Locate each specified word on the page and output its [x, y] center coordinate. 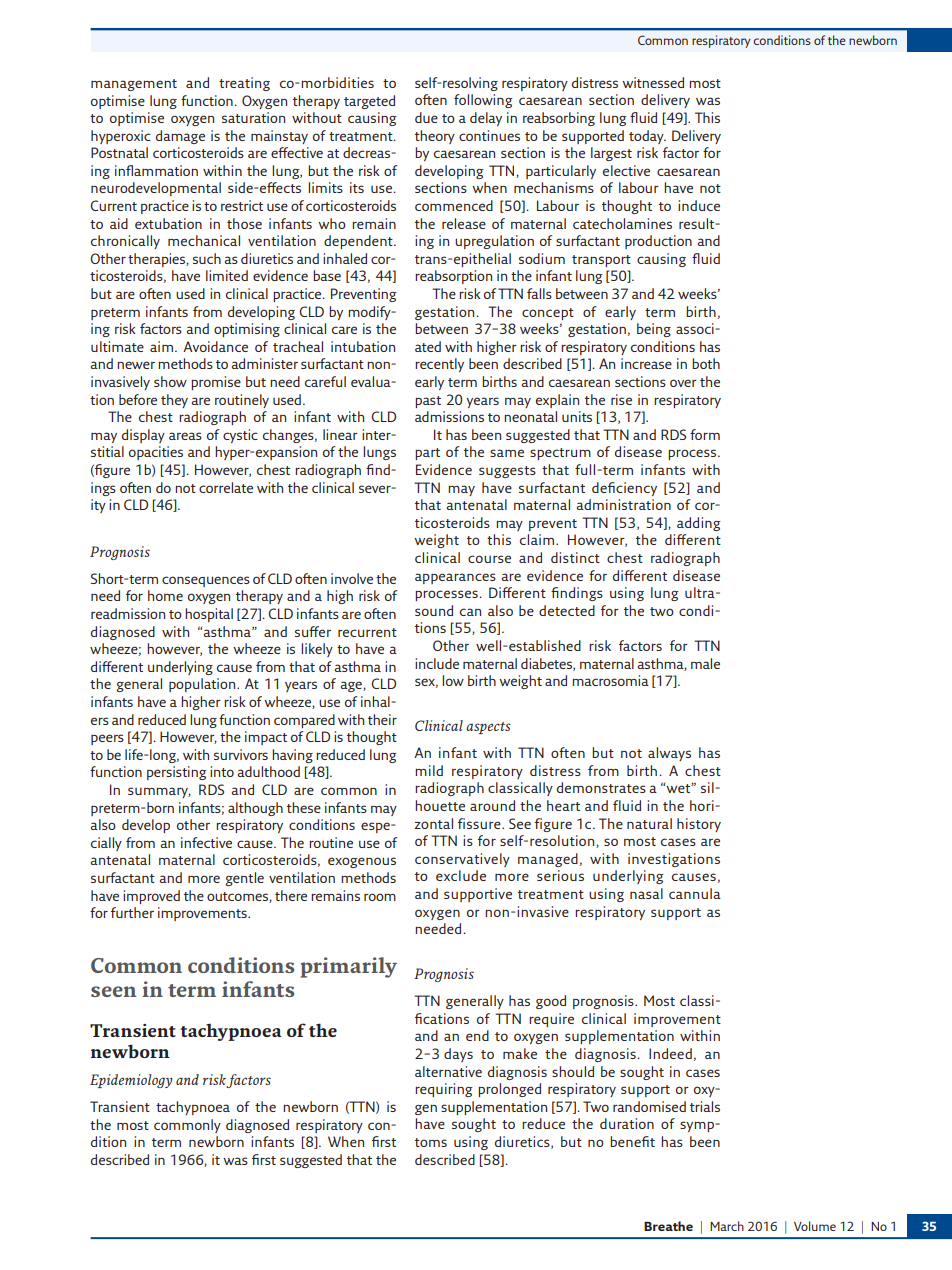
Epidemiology [131, 1081]
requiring [444, 1090]
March [727, 1226]
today [647, 137]
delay [486, 119]
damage [180, 137]
